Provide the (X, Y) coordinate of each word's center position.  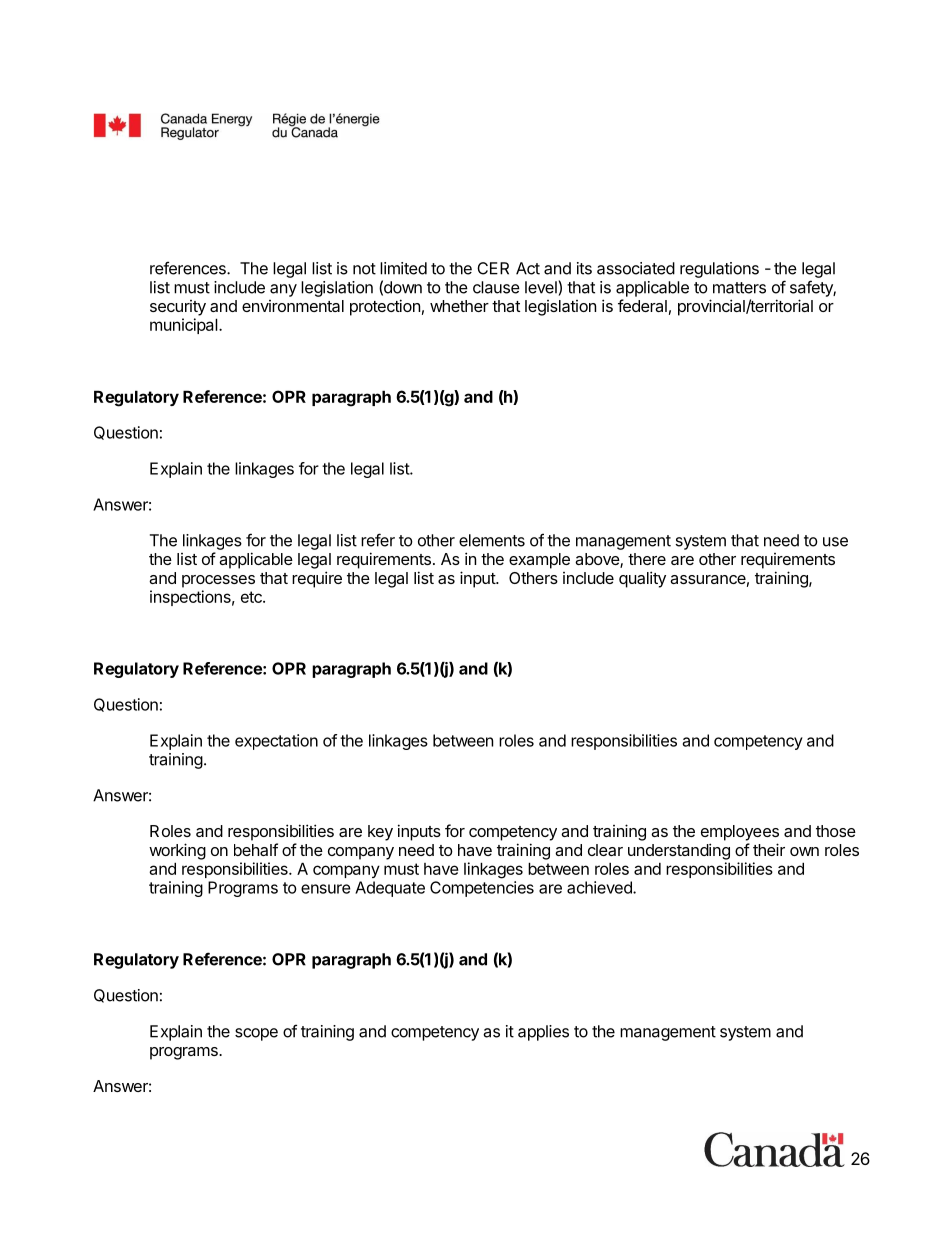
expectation (276, 742)
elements (492, 540)
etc (252, 597)
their (769, 849)
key (380, 833)
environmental (293, 306)
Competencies (482, 889)
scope (256, 1034)
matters (739, 288)
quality (642, 579)
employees (740, 833)
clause (496, 287)
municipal (184, 326)
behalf (256, 849)
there (647, 559)
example (539, 561)
